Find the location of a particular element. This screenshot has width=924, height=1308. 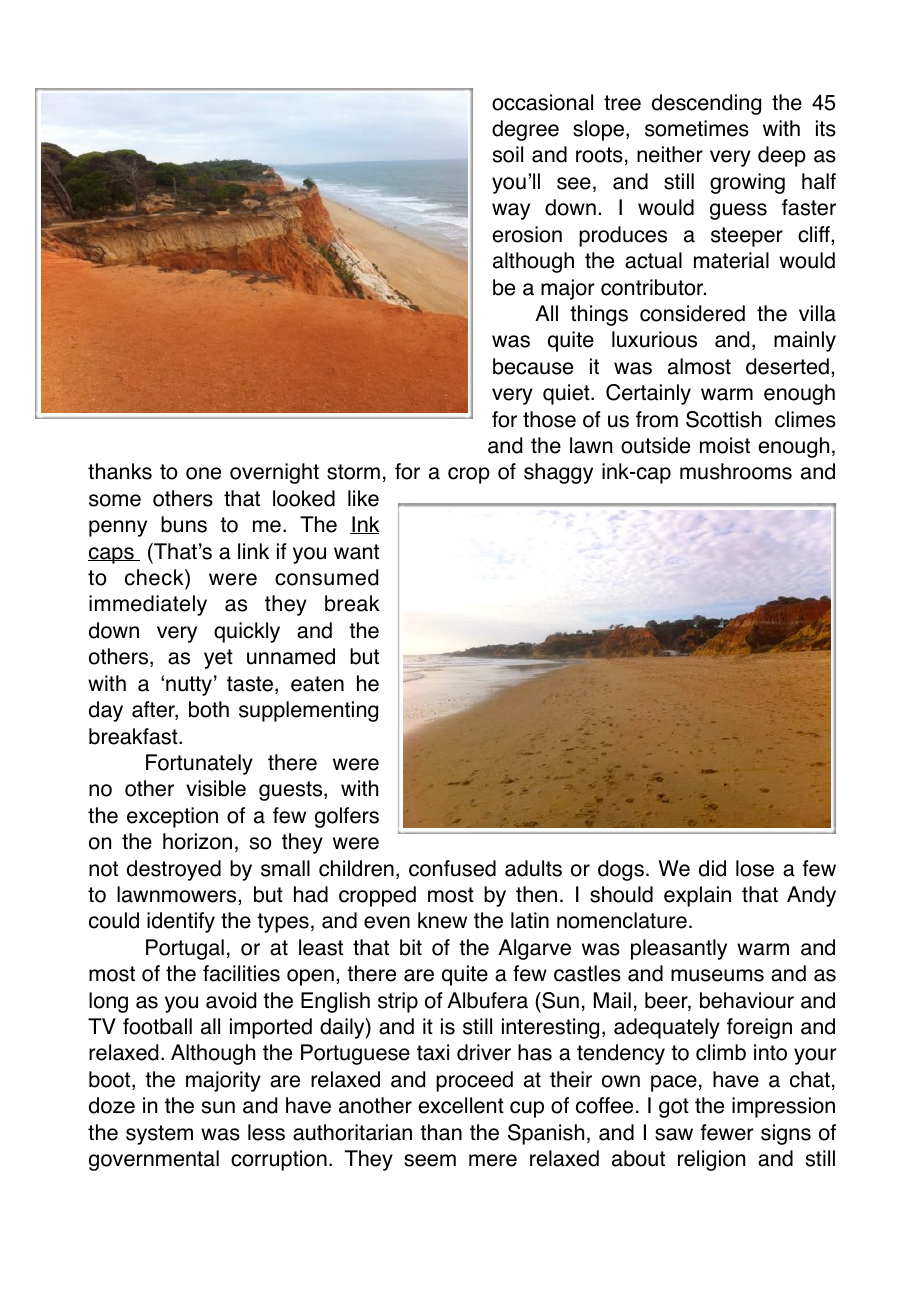

deep is located at coordinates (782, 156).
